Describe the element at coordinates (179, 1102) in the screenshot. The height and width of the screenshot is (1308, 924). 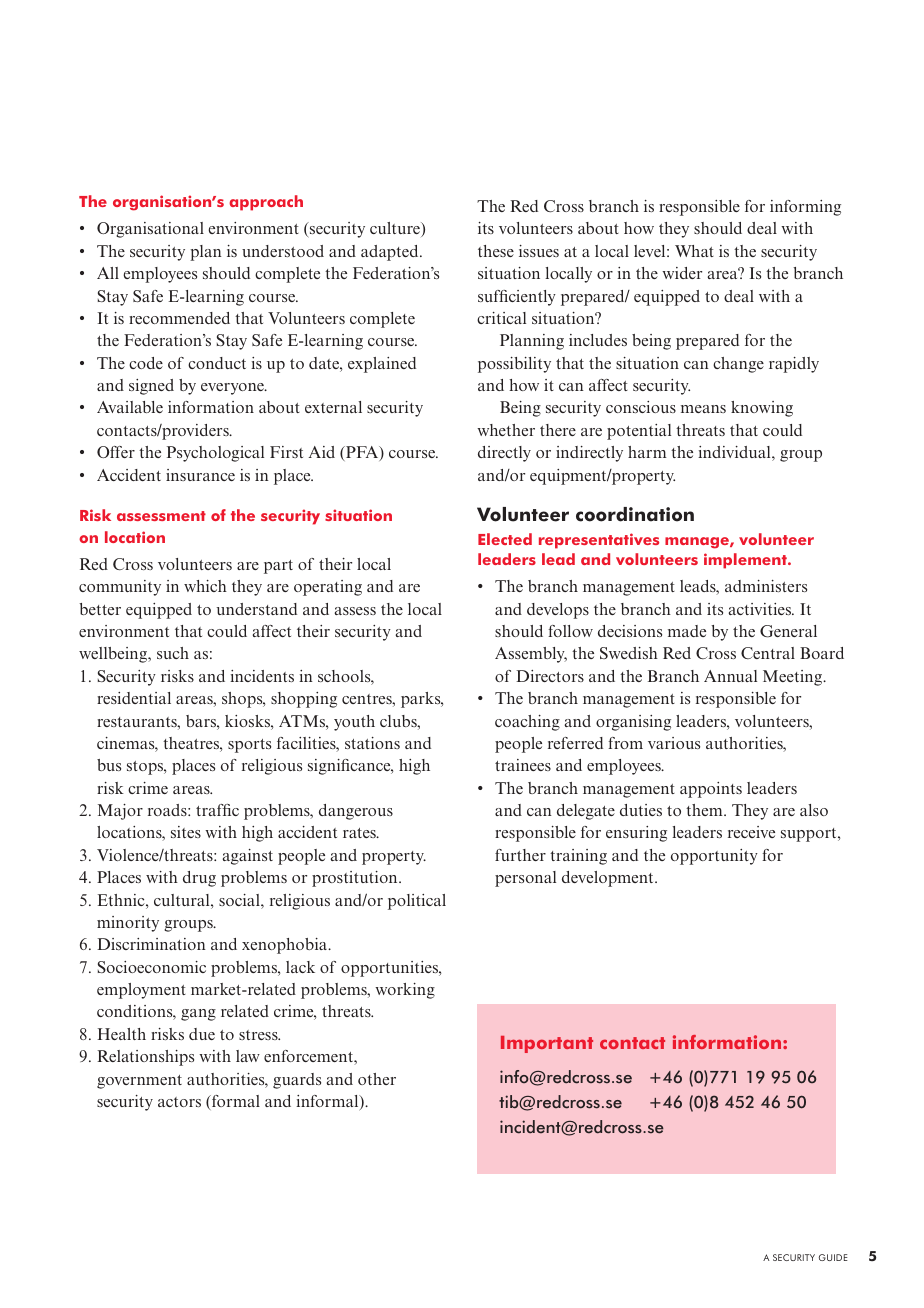
I see `actors` at that location.
